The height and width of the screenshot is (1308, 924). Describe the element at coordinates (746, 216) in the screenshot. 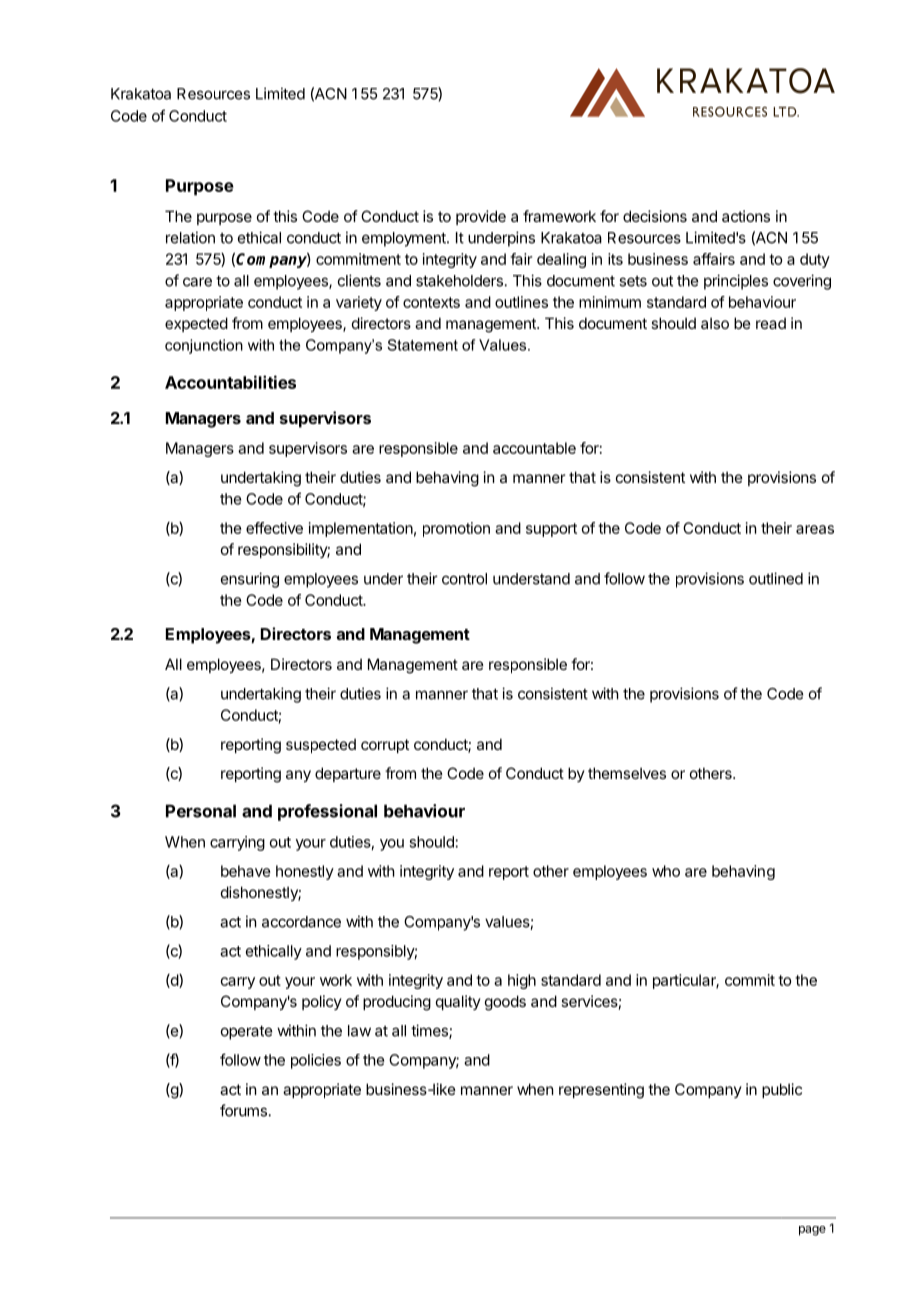

I see `actions` at that location.
